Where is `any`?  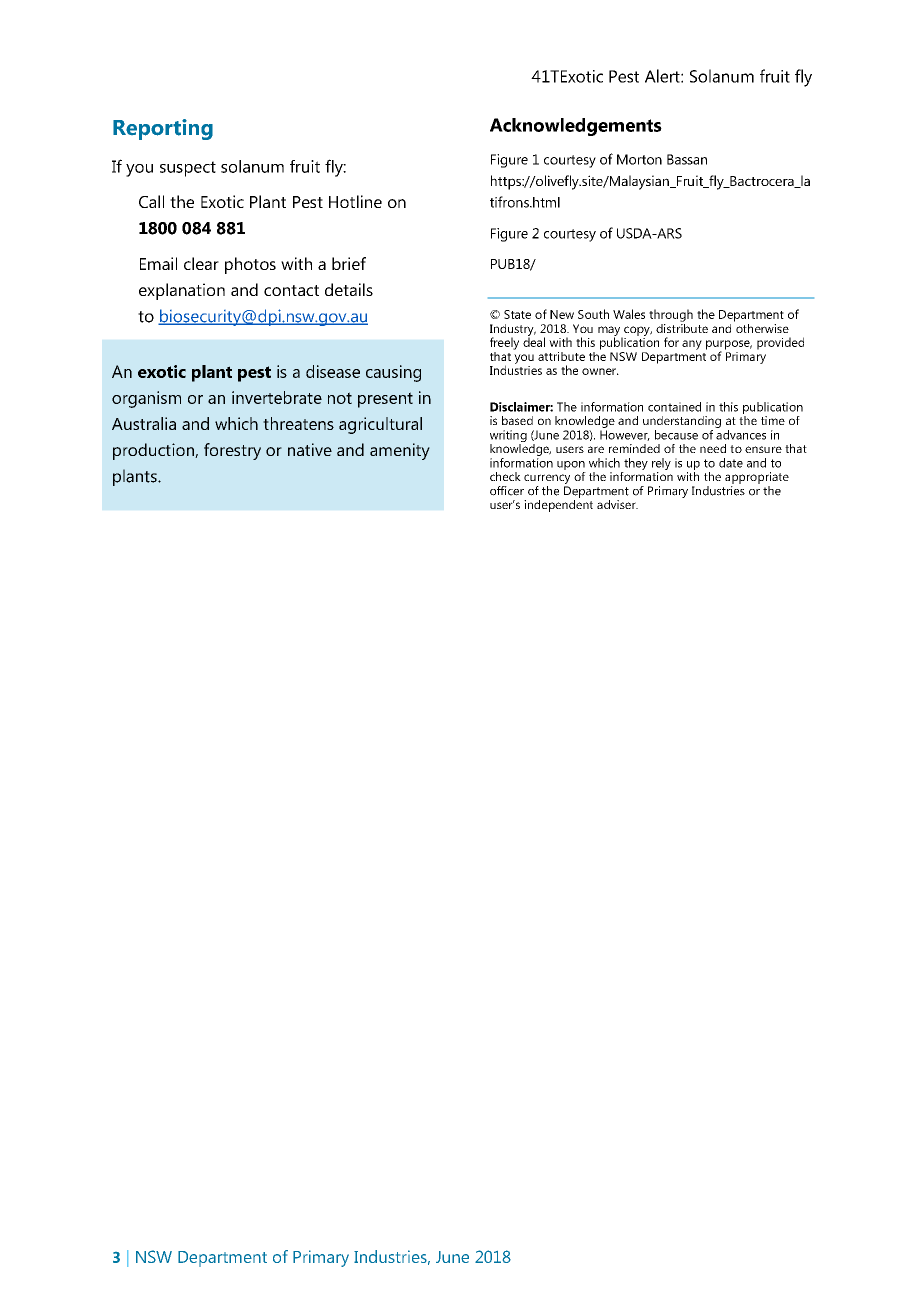
any is located at coordinates (692, 345).
